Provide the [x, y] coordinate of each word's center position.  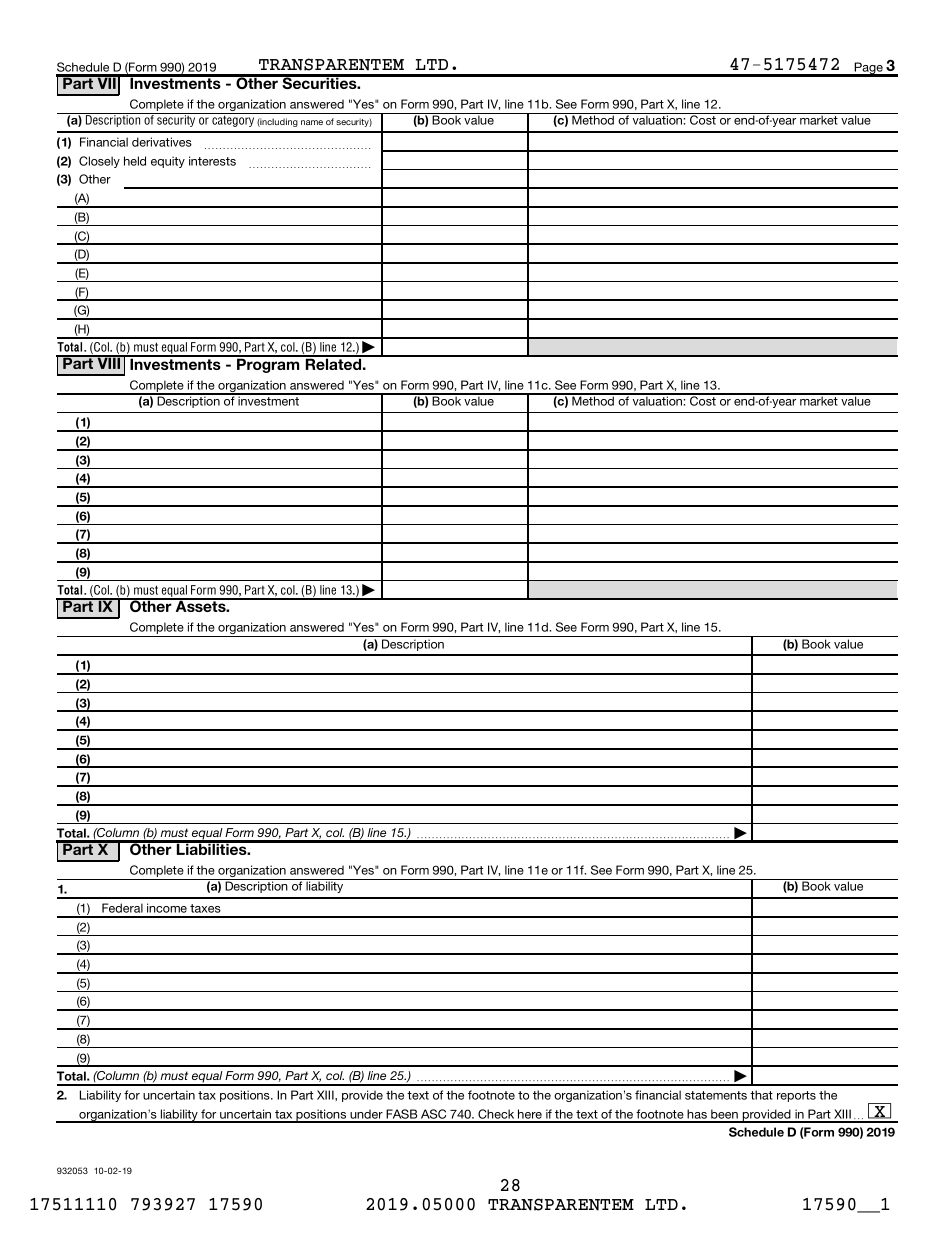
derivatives [162, 142]
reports [796, 1096]
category [233, 120]
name [312, 122]
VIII [109, 362]
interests [212, 161]
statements [716, 1095]
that [761, 1095]
